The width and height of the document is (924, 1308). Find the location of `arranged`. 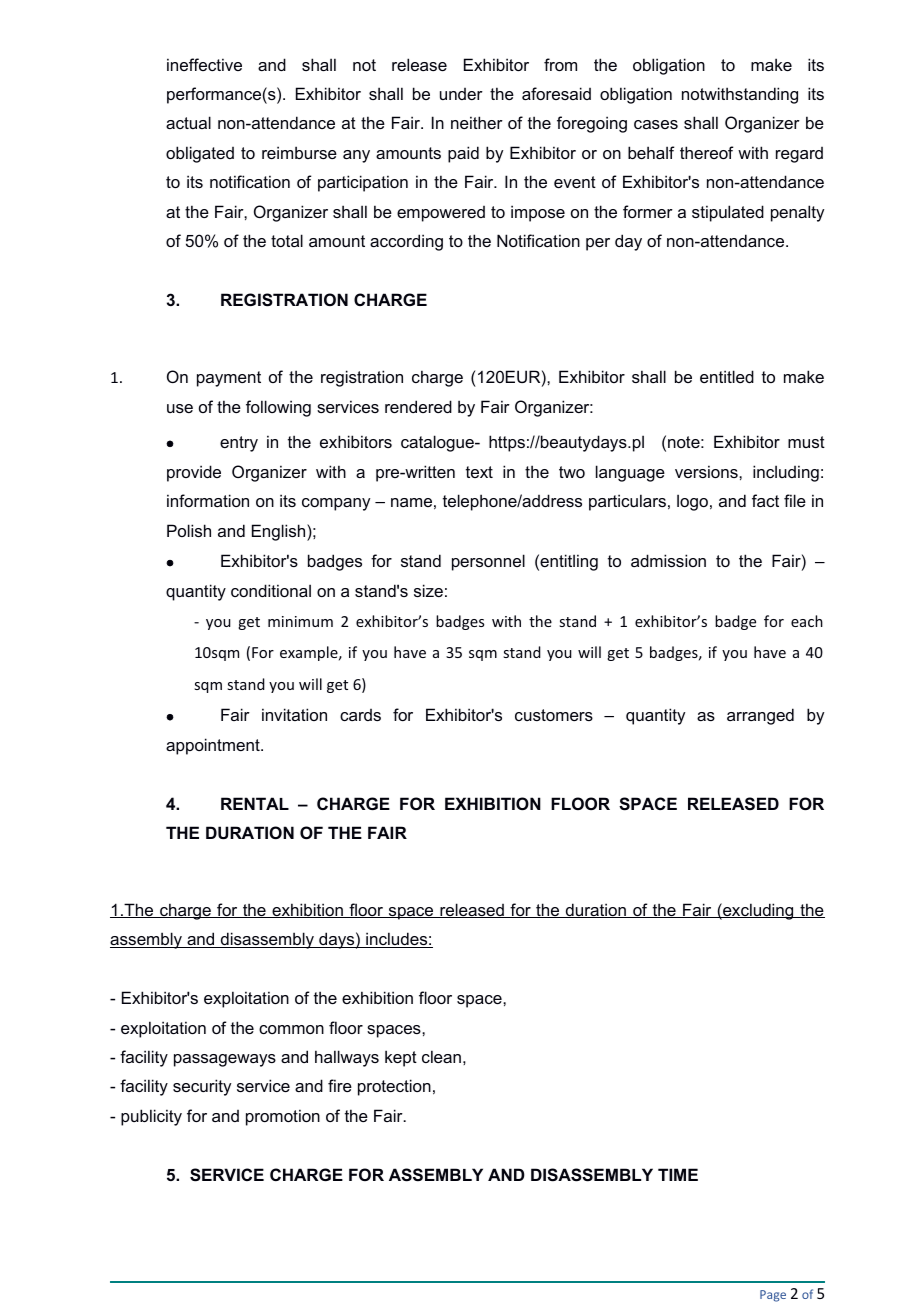

arranged is located at coordinates (760, 716).
